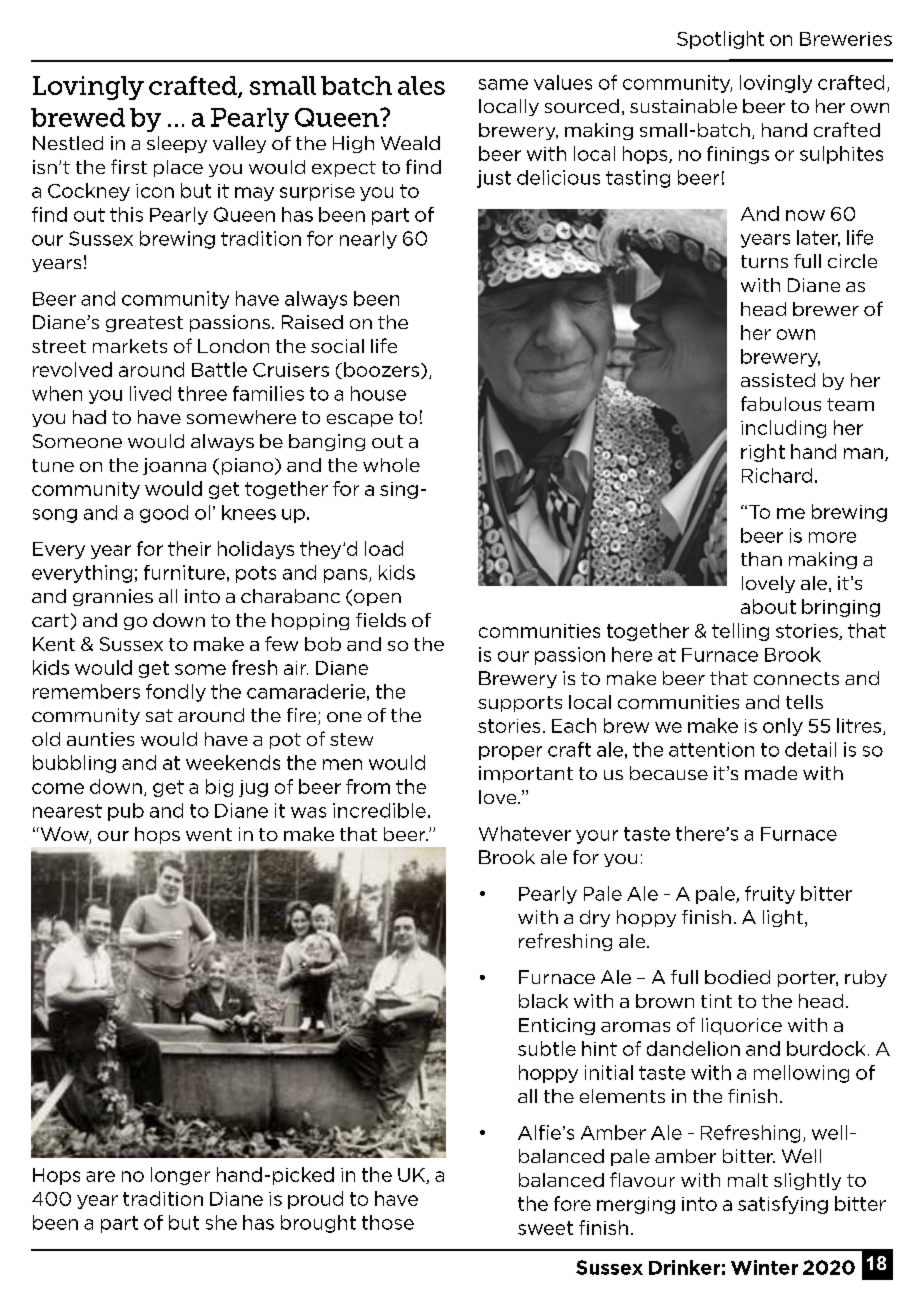 The height and width of the screenshot is (1311, 924). Describe the element at coordinates (378, 393) in the screenshot. I see `house` at that location.
